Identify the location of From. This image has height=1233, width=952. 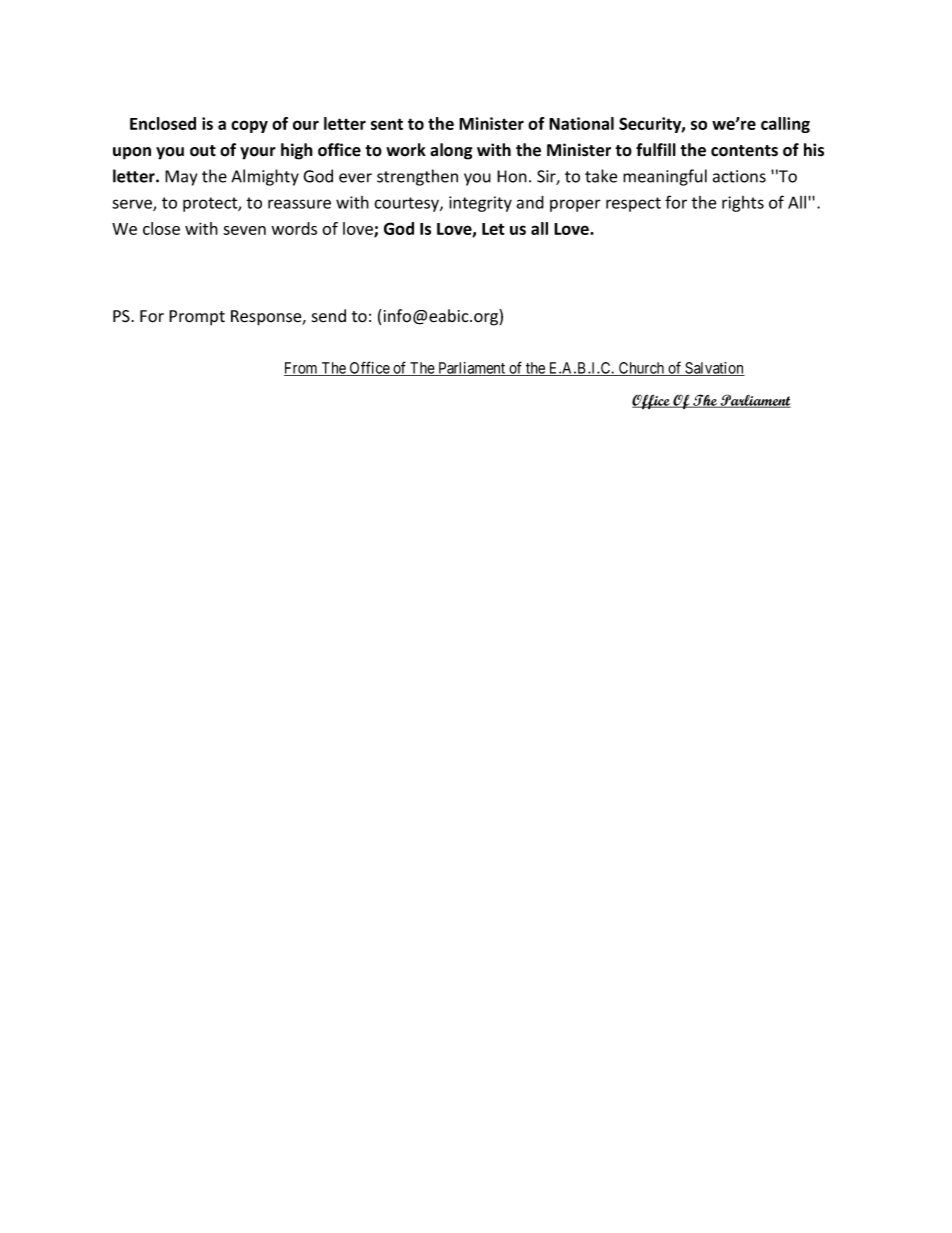
(302, 369).
